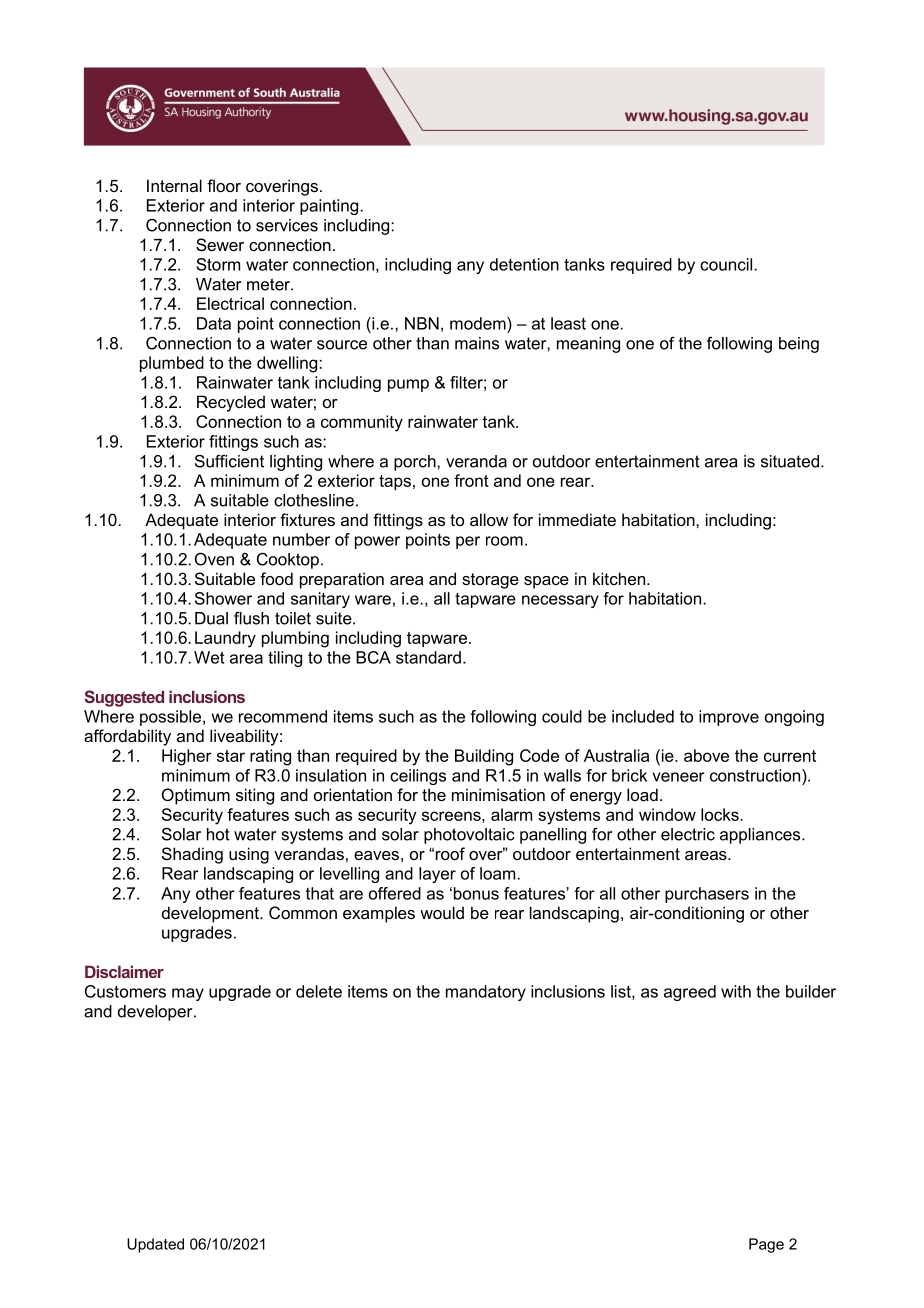 This screenshot has width=924, height=1308. Describe the element at coordinates (524, 264) in the screenshot. I see `detention` at that location.
